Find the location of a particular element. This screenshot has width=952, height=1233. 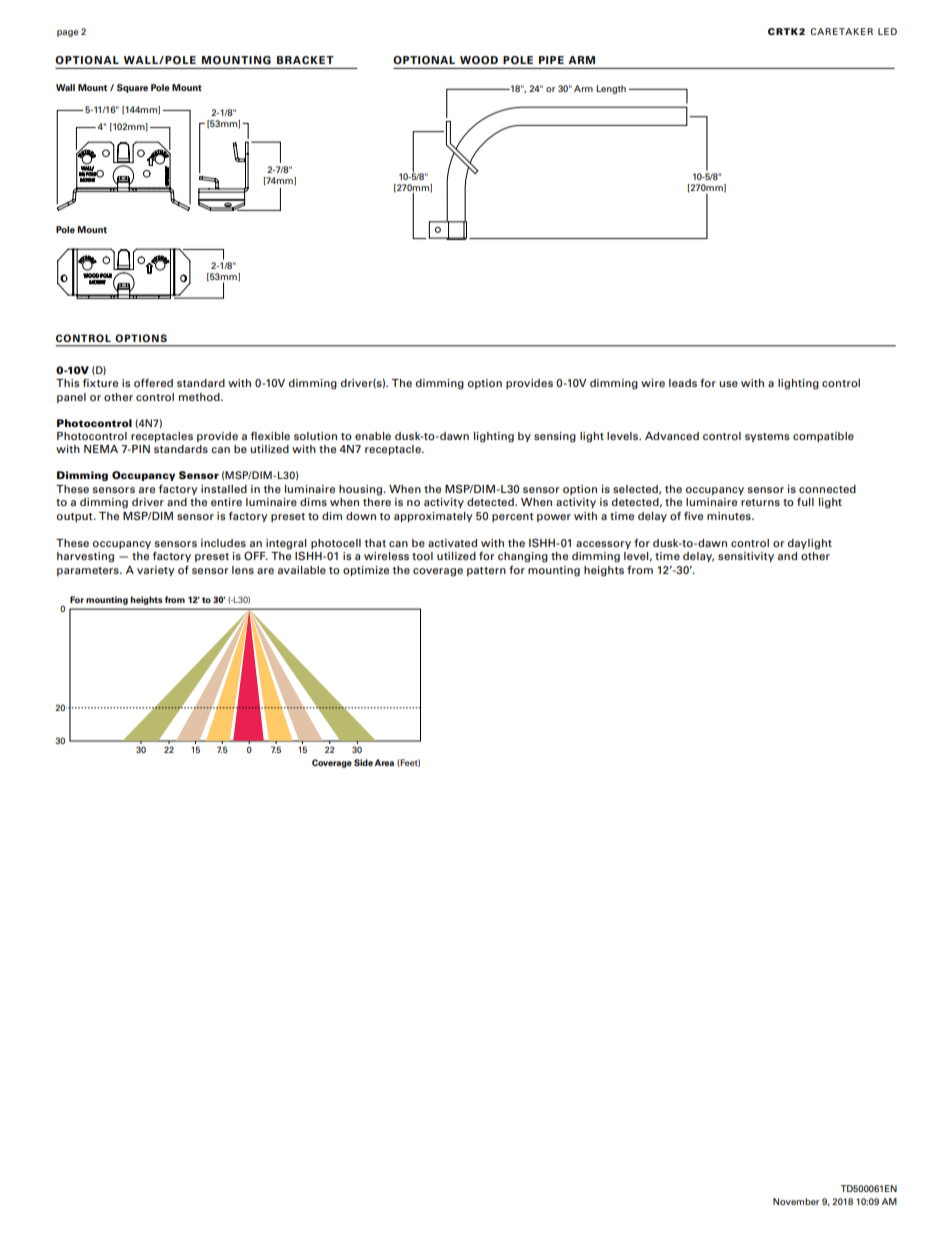

parameters is located at coordinates (89, 571).
